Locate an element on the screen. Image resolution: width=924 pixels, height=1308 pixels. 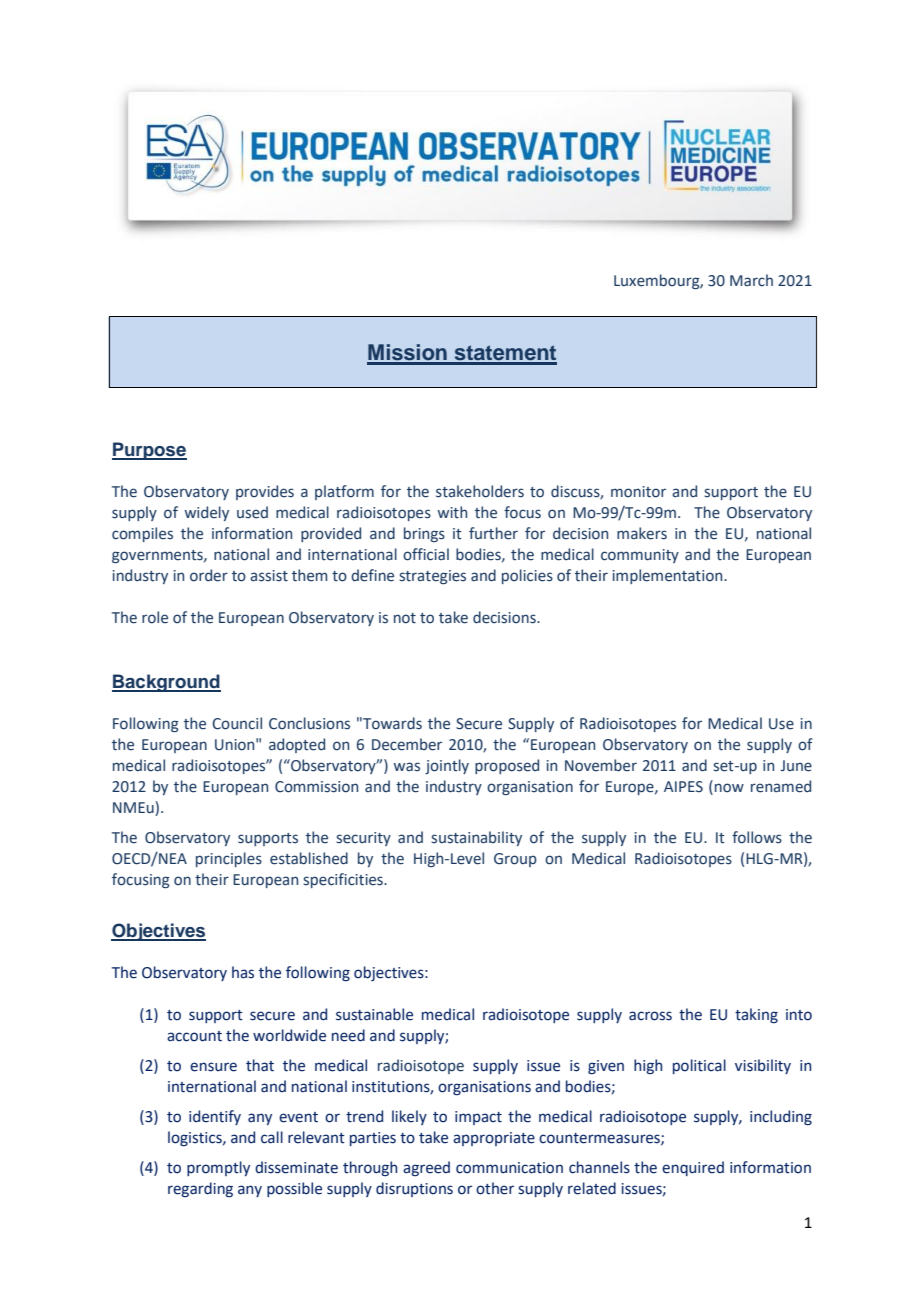
March is located at coordinates (751, 280).
